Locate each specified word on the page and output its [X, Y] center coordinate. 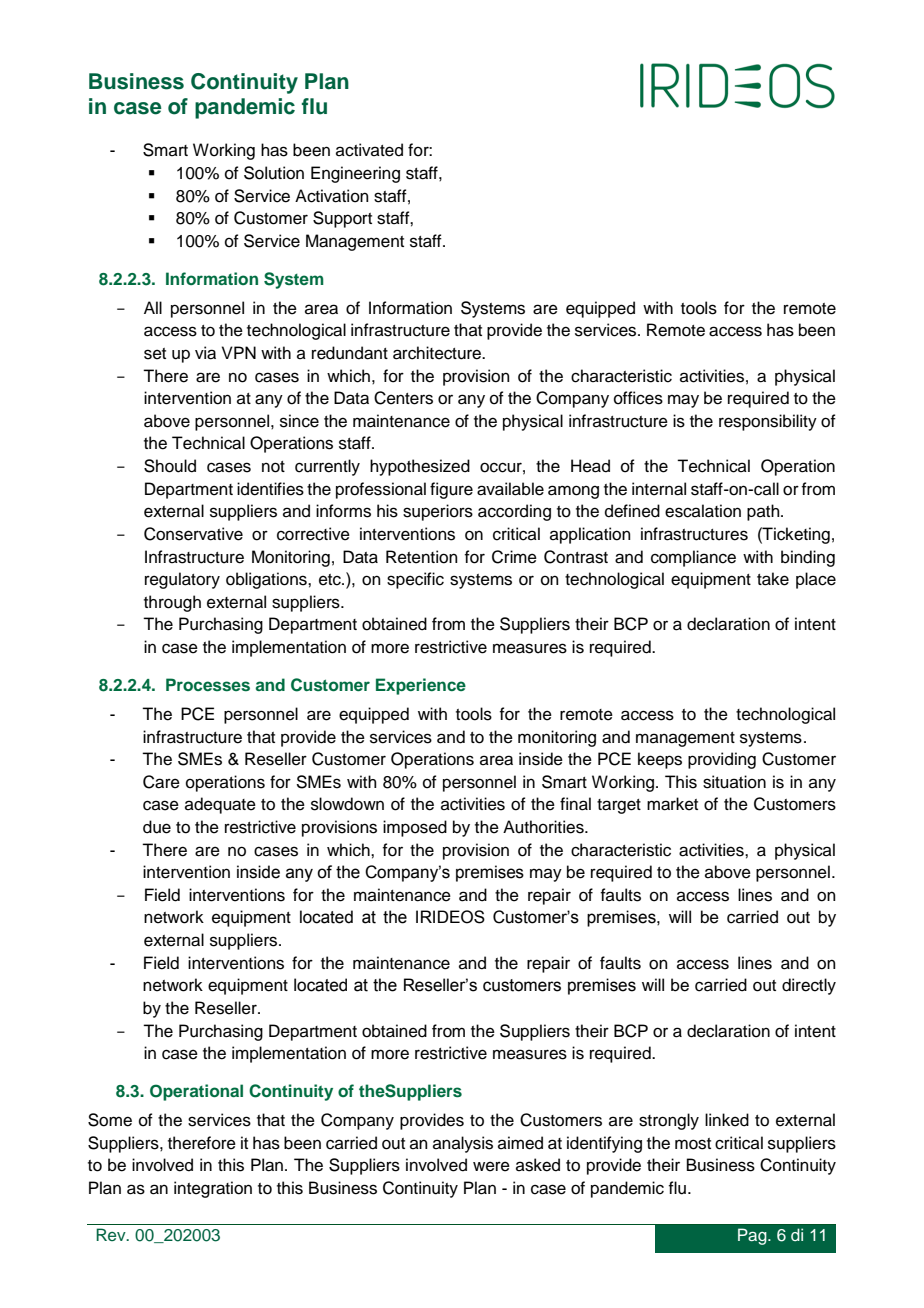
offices [638, 398]
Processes [208, 685]
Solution [274, 173]
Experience [421, 686]
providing [722, 760]
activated [369, 150]
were [491, 1166]
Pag [753, 1236]
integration [213, 1189]
